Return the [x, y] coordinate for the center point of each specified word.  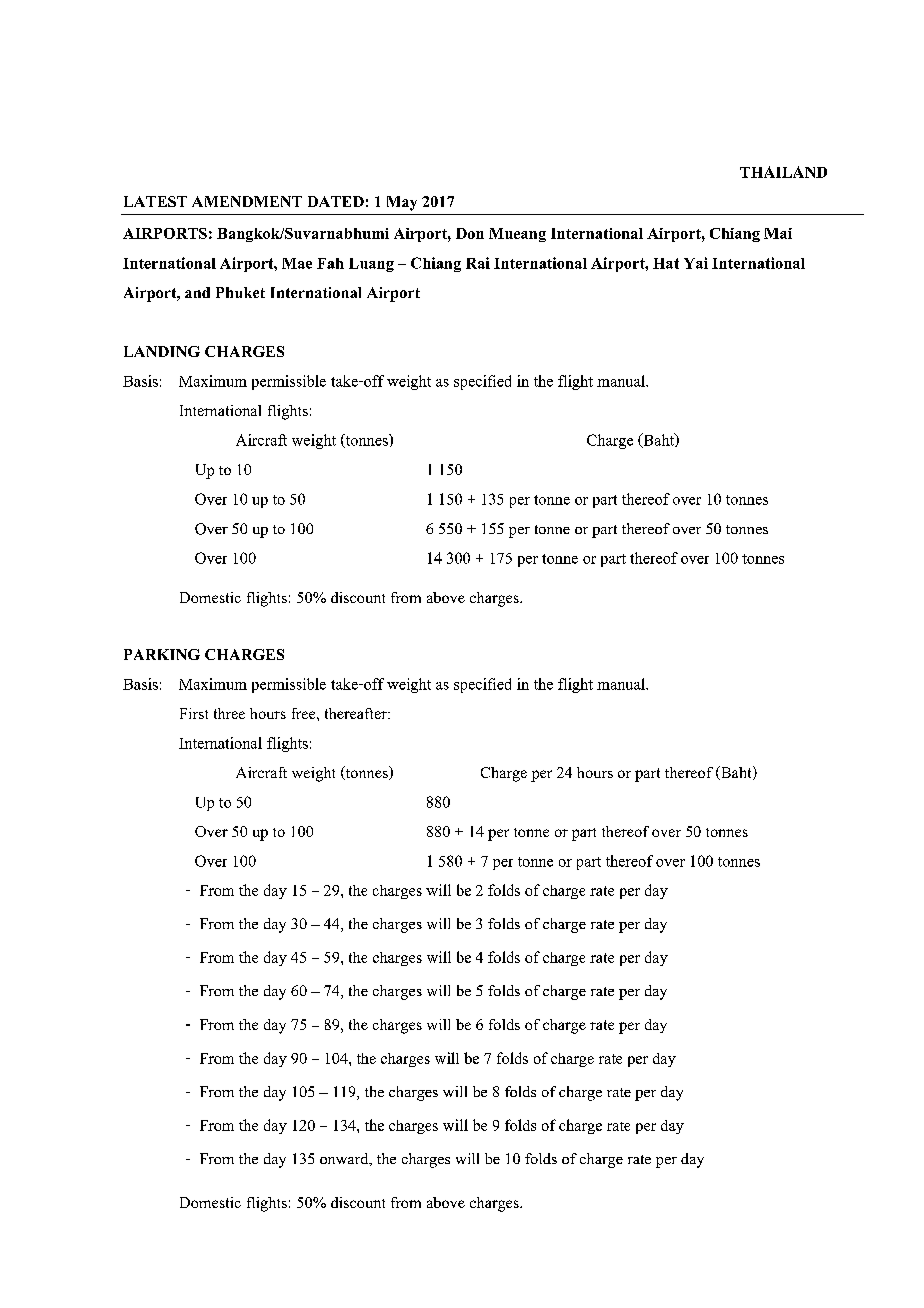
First [194, 713]
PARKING [162, 654]
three [229, 713]
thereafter [357, 713]
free [305, 713]
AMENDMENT [247, 201]
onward [345, 1159]
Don [470, 233]
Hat [666, 263]
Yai [696, 263]
